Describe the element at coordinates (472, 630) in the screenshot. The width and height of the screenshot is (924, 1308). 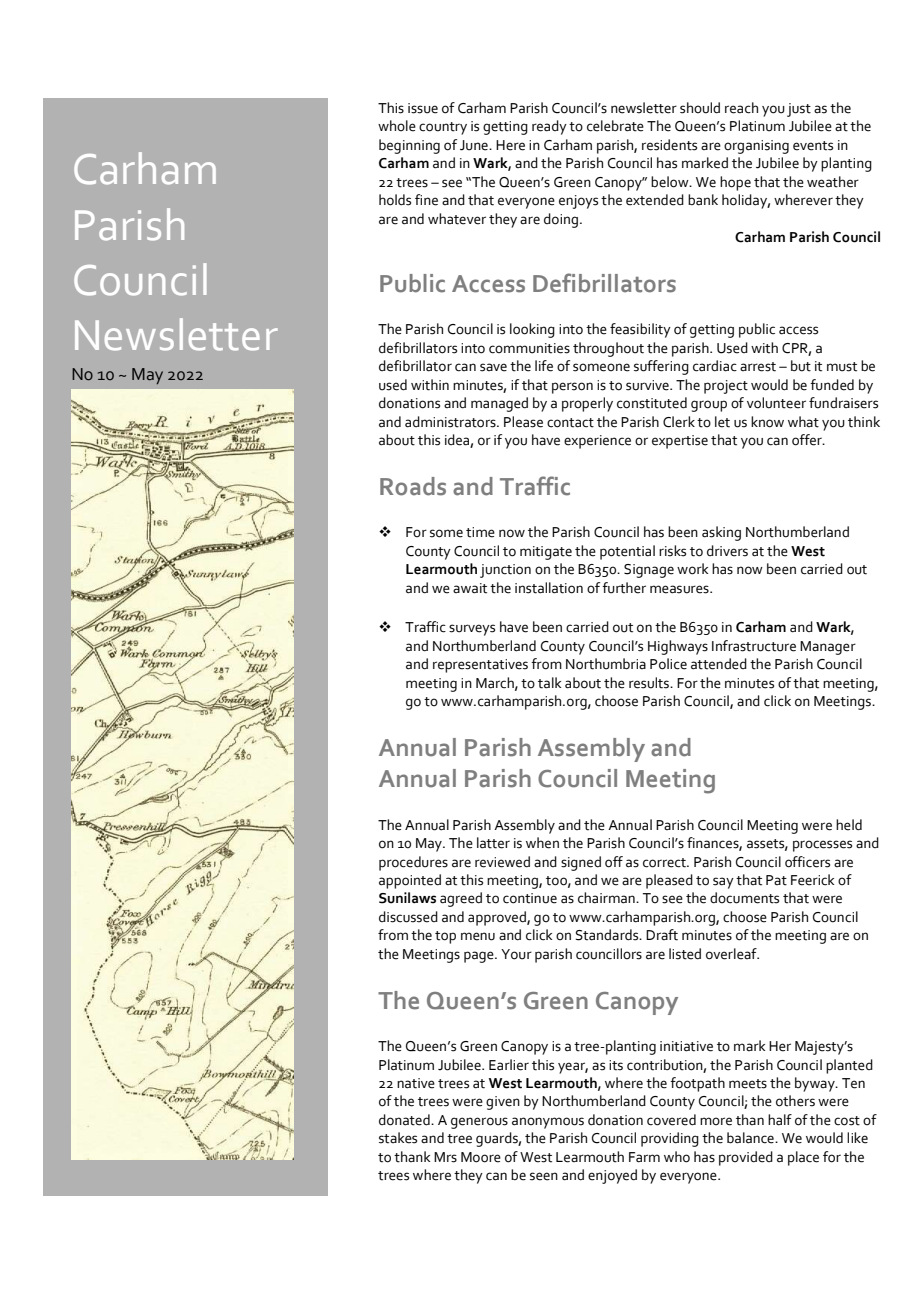
I see `surveys` at that location.
